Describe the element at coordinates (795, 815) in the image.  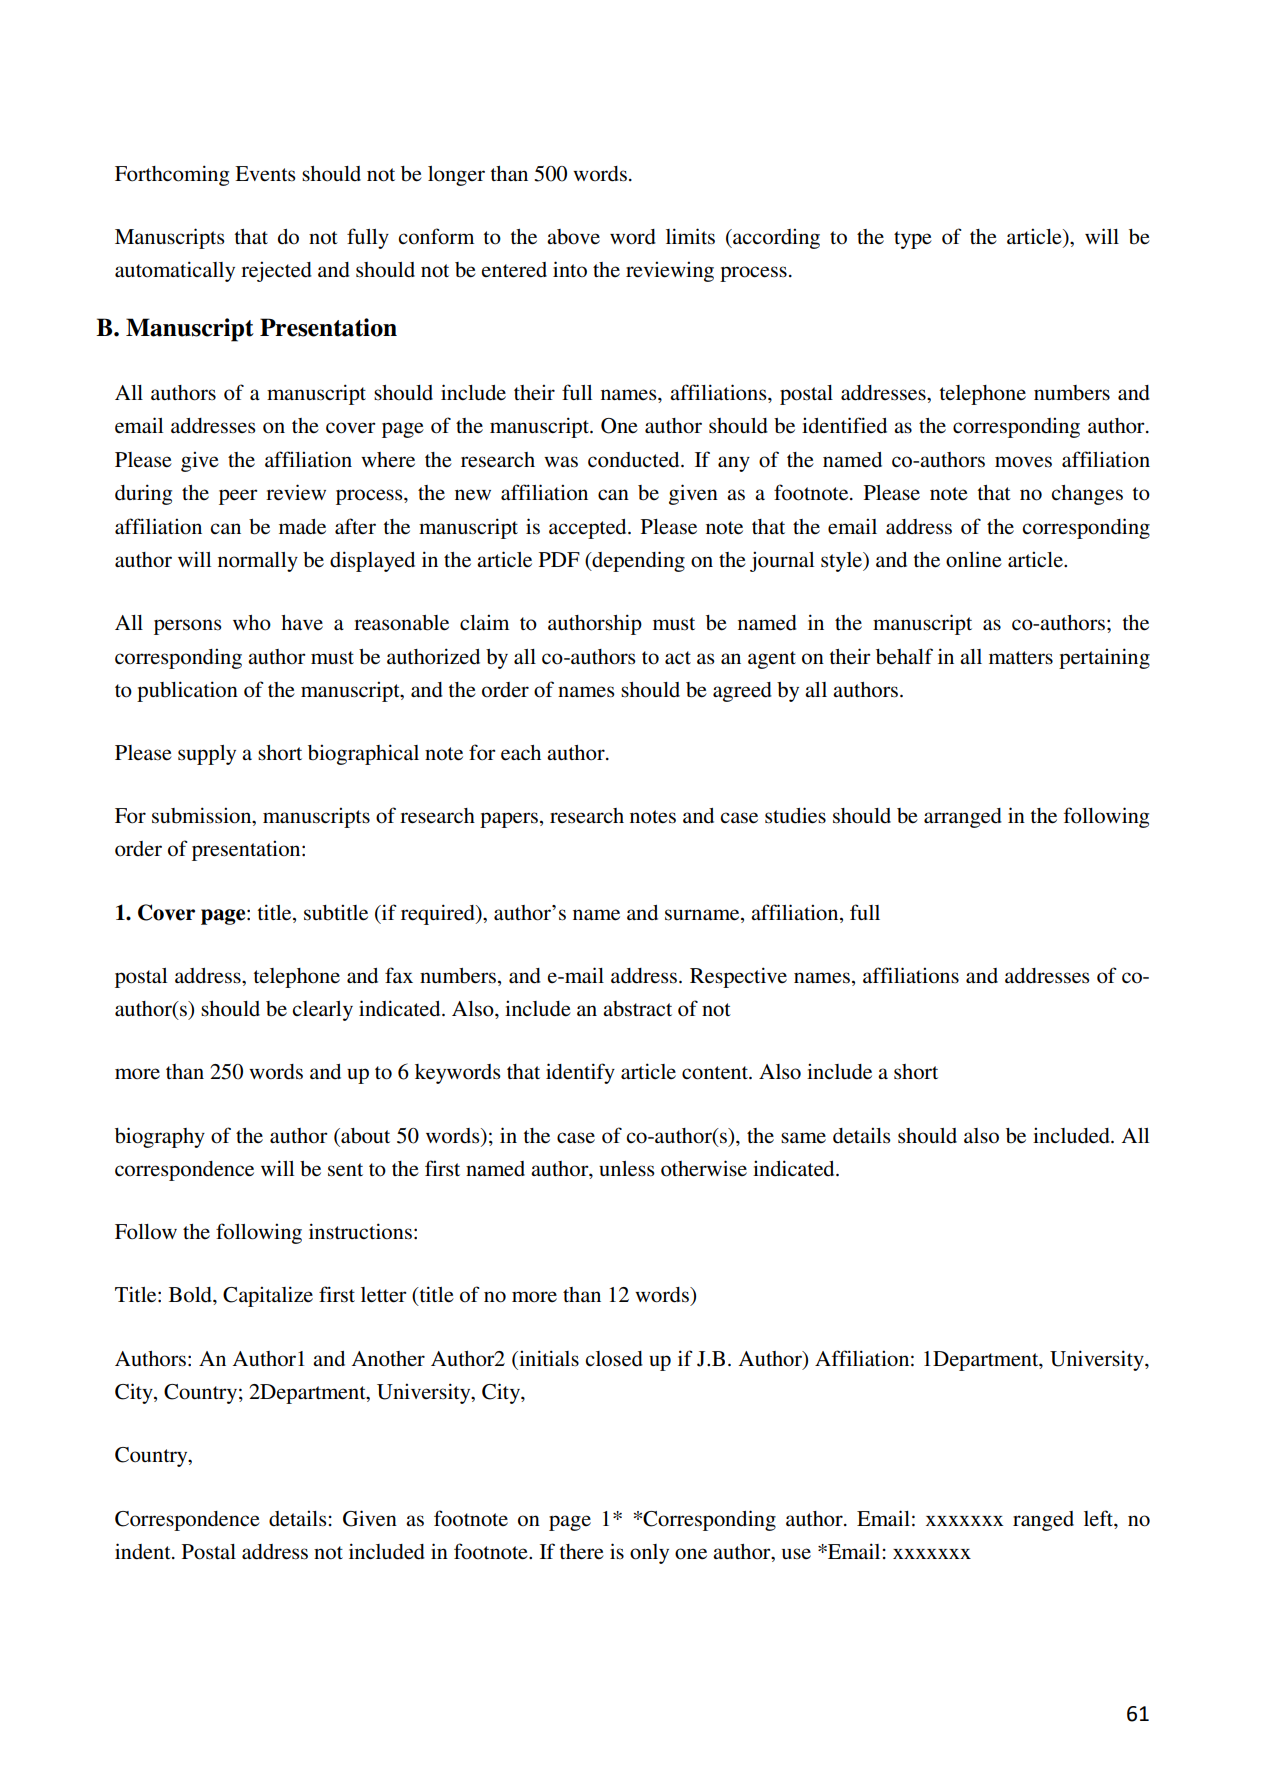
I see `studies` at that location.
